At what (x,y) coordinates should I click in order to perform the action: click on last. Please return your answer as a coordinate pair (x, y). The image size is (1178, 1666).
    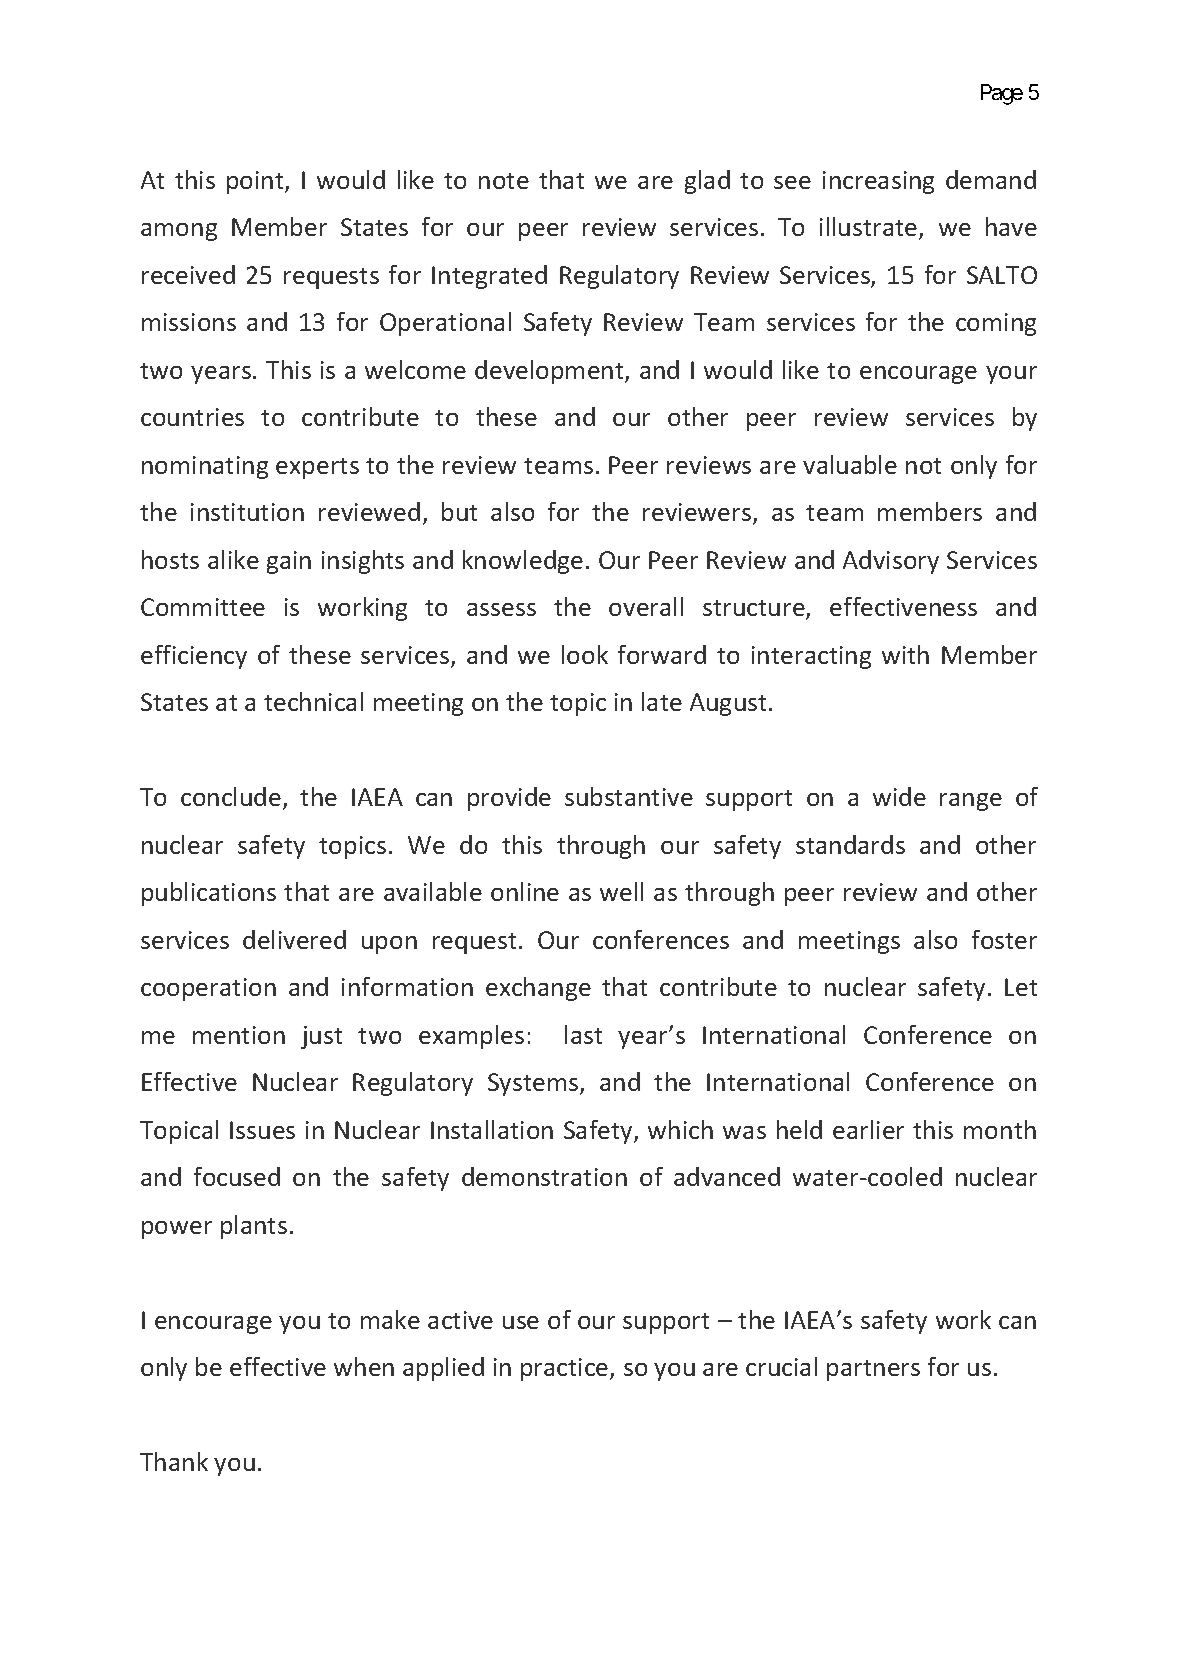
    Looking at the image, I should click on (583, 1034).
